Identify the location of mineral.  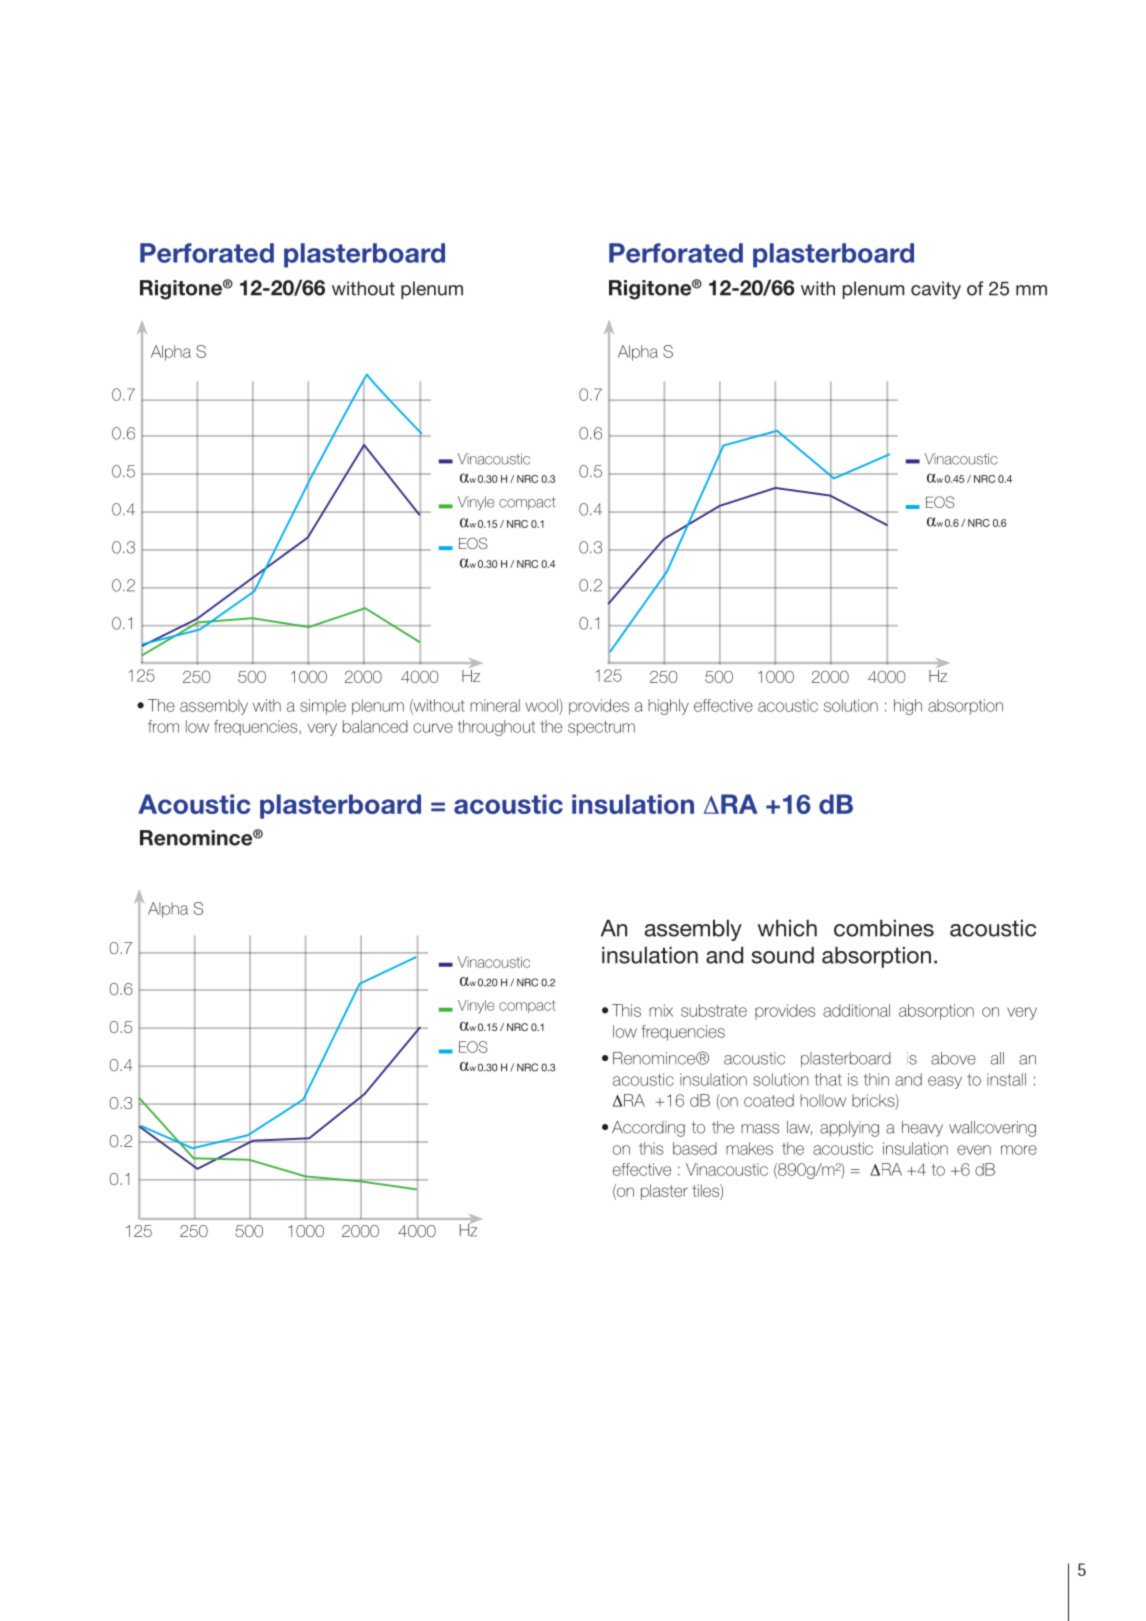
(495, 705).
